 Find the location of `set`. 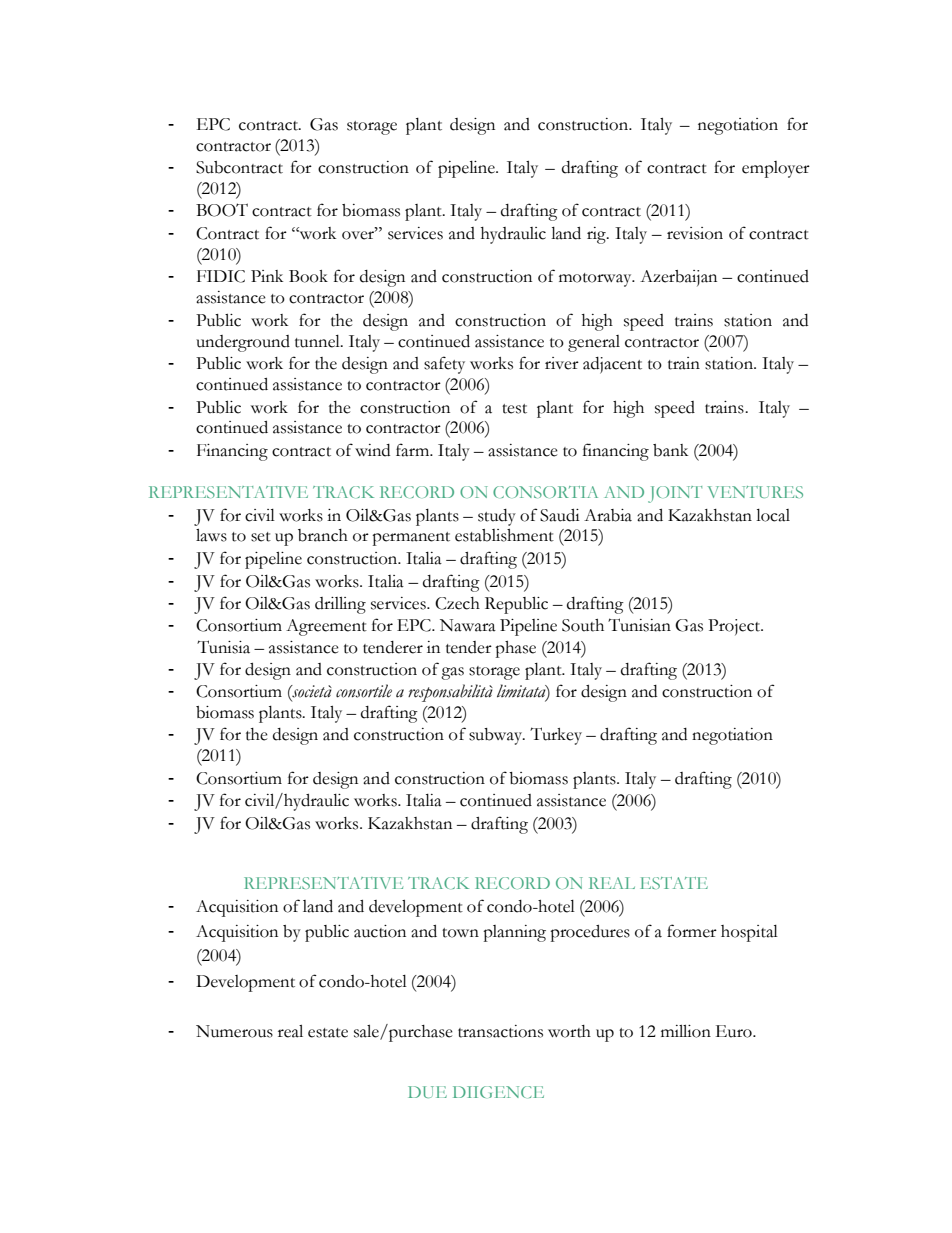

set is located at coordinates (261, 537).
